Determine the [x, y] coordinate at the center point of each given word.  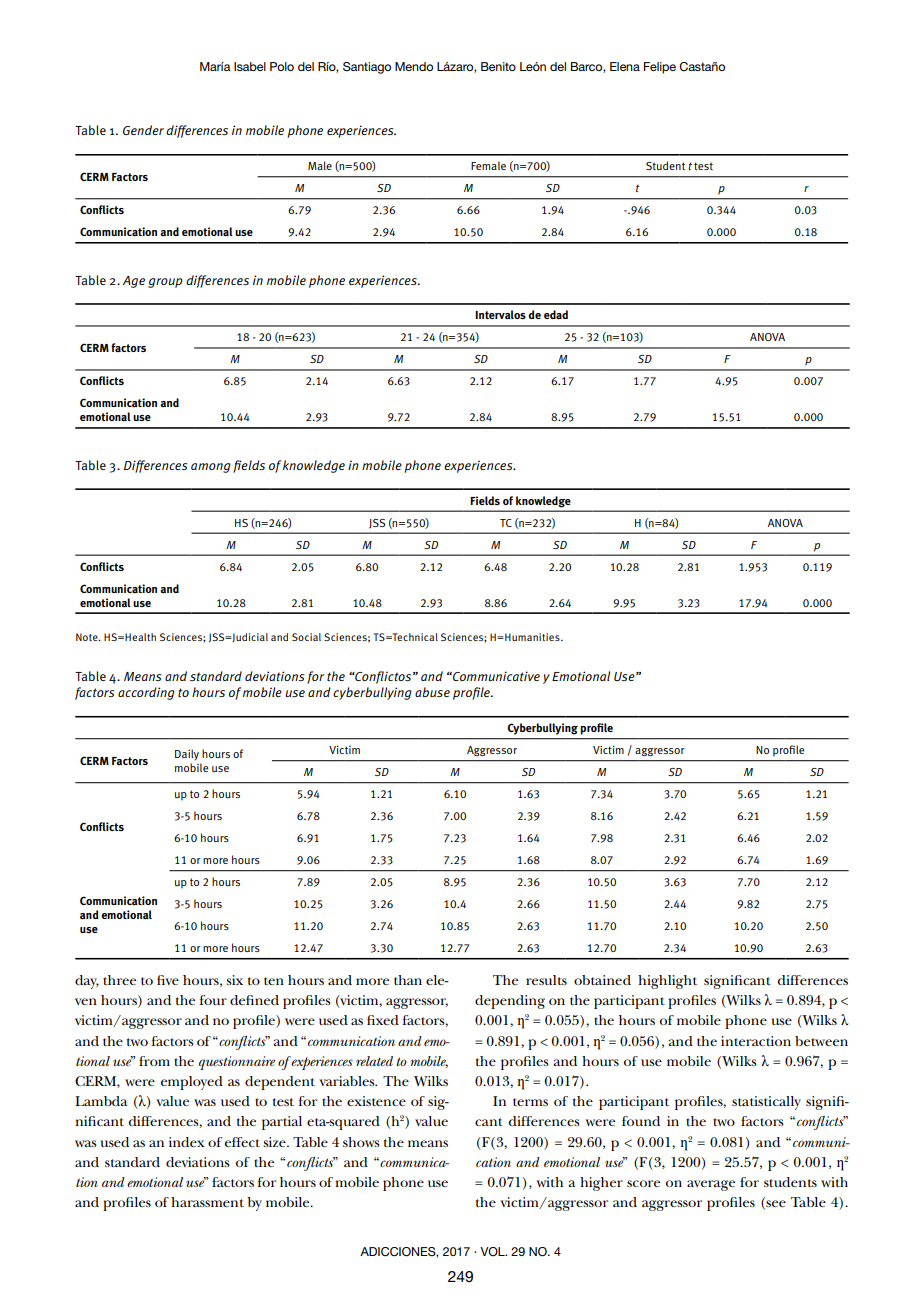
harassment [207, 1202]
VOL [493, 1252]
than [408, 980]
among [211, 468]
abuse [432, 692]
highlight [667, 982]
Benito [498, 66]
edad [556, 315]
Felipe [660, 68]
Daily [187, 754]
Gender [143, 130]
